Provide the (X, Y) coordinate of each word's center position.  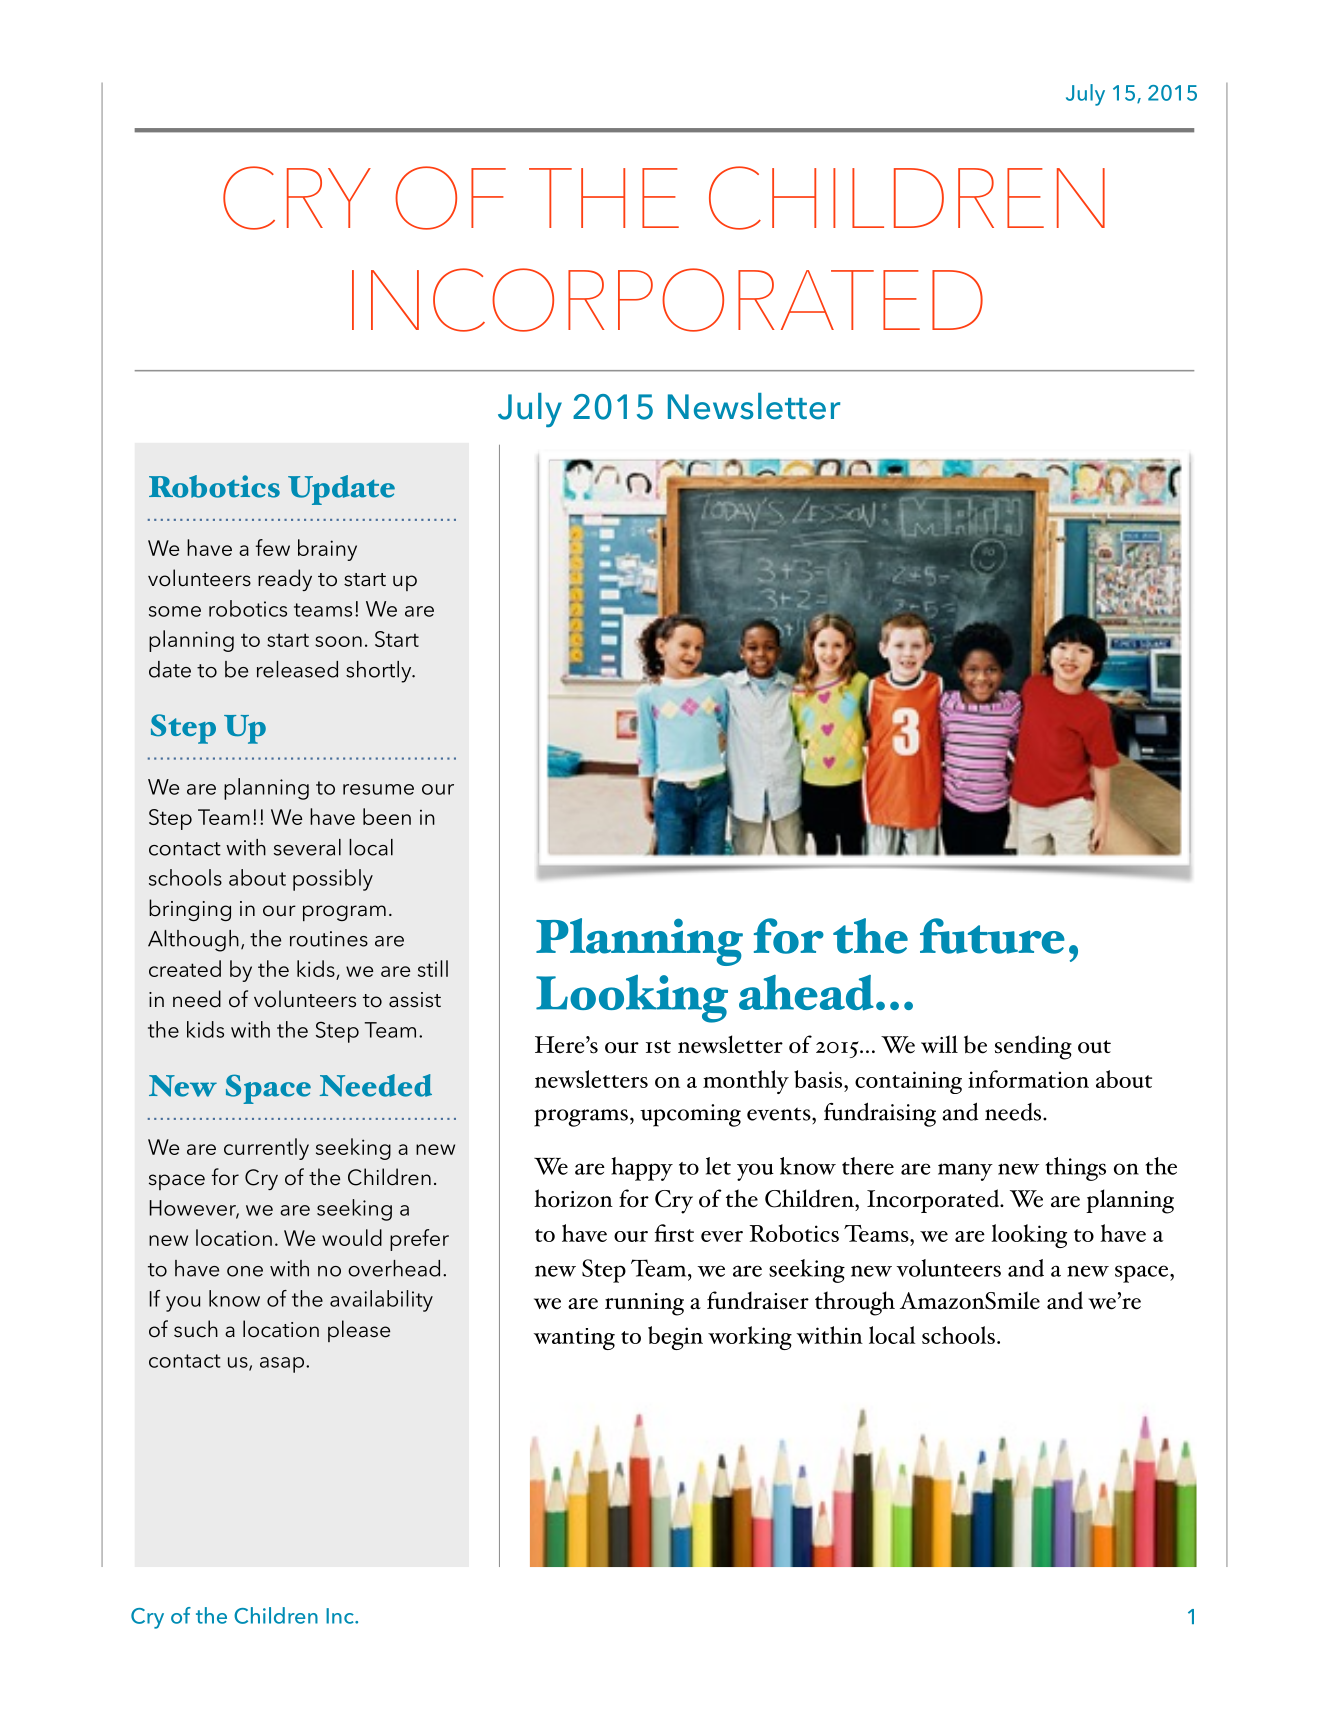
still (433, 968)
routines (329, 939)
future (992, 936)
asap (283, 1365)
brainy (327, 550)
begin (675, 1338)
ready (285, 580)
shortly (380, 672)
